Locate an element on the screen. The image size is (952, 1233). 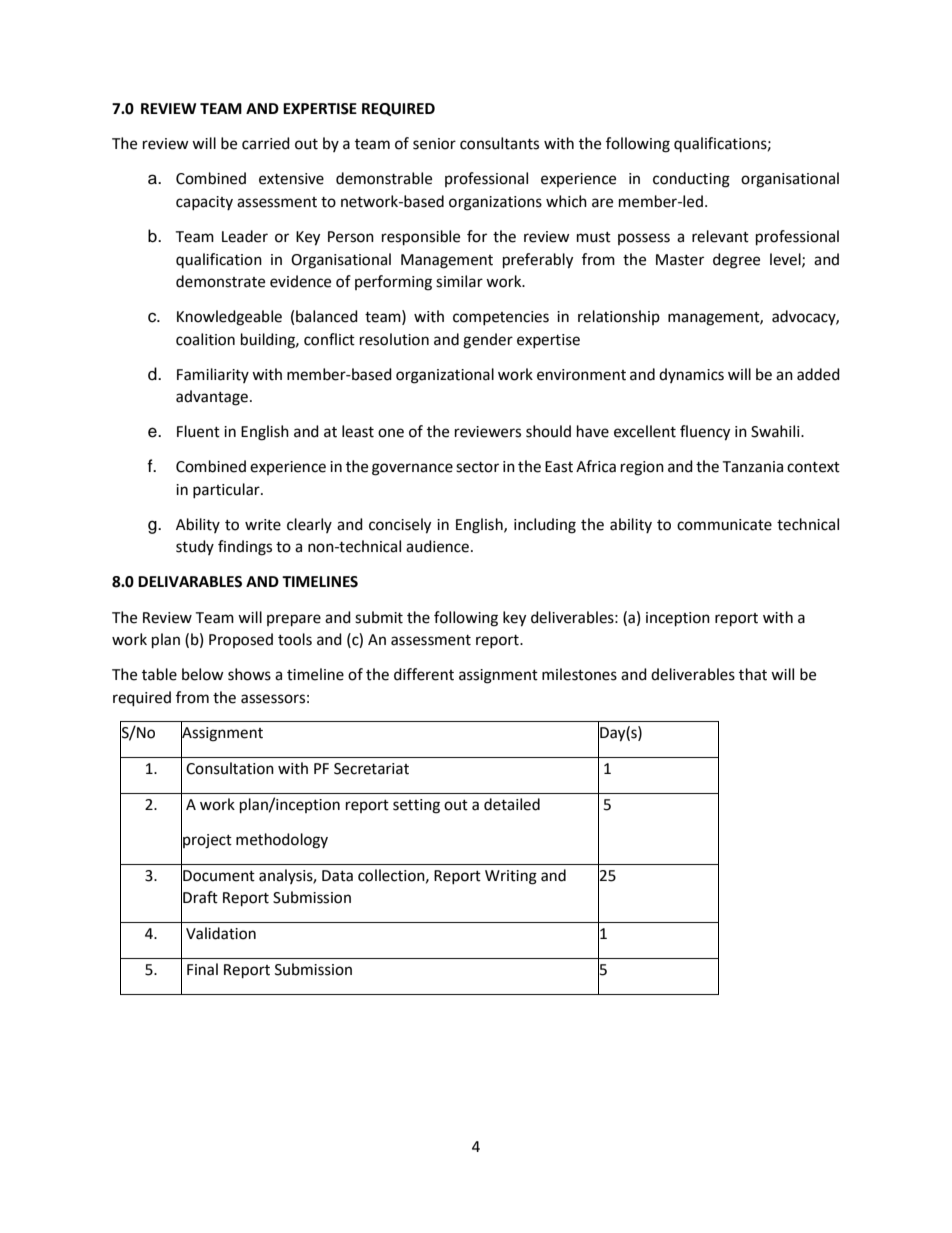
carried is located at coordinates (266, 143).
